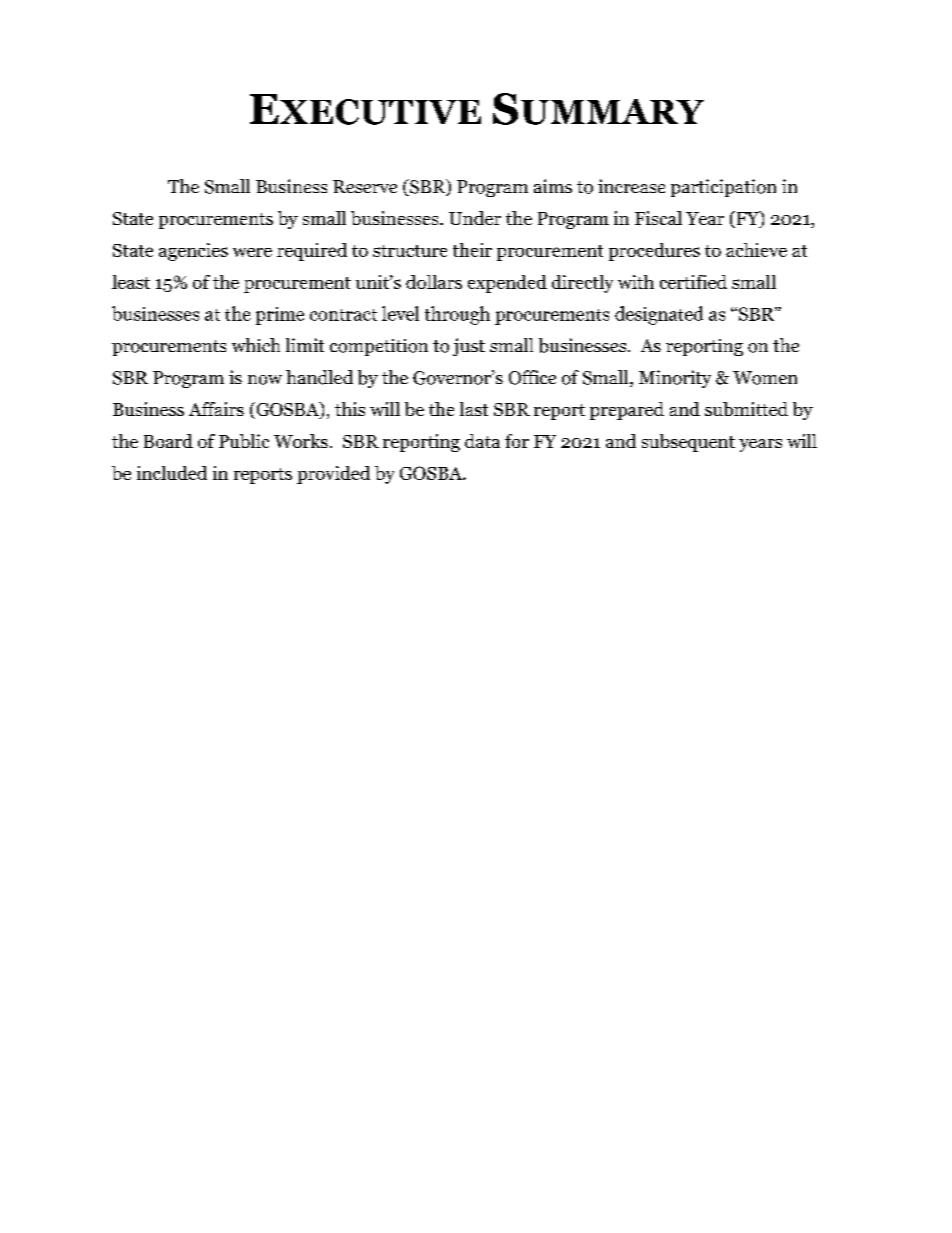 The width and height of the page is (952, 1233). Describe the element at coordinates (659, 315) in the page. I see `designated` at that location.
